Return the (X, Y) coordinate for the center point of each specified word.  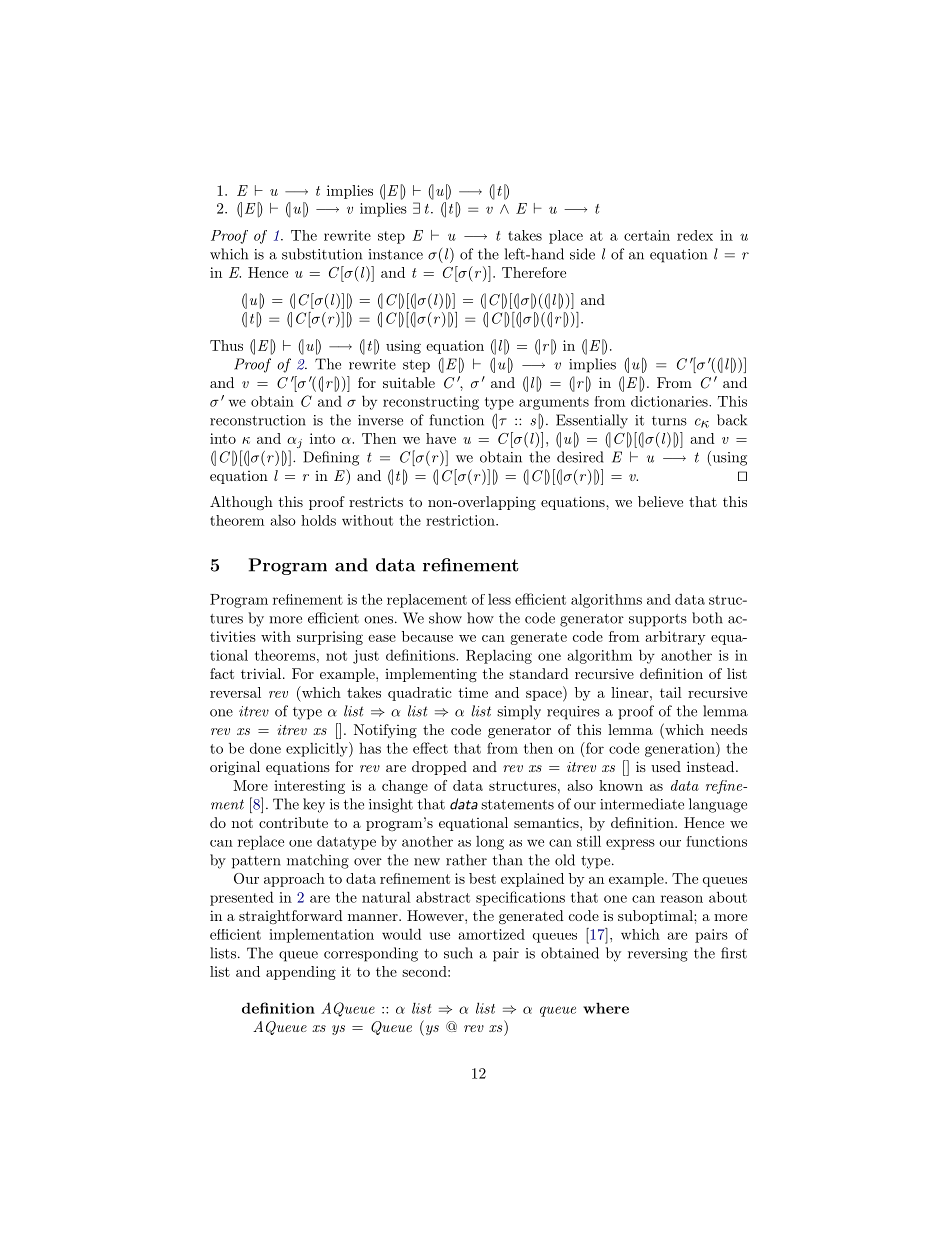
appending (301, 973)
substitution (322, 254)
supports (658, 620)
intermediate (642, 804)
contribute (293, 822)
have (441, 438)
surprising (330, 638)
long (490, 843)
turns (669, 421)
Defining (331, 458)
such (458, 953)
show (445, 618)
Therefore (534, 272)
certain (647, 235)
